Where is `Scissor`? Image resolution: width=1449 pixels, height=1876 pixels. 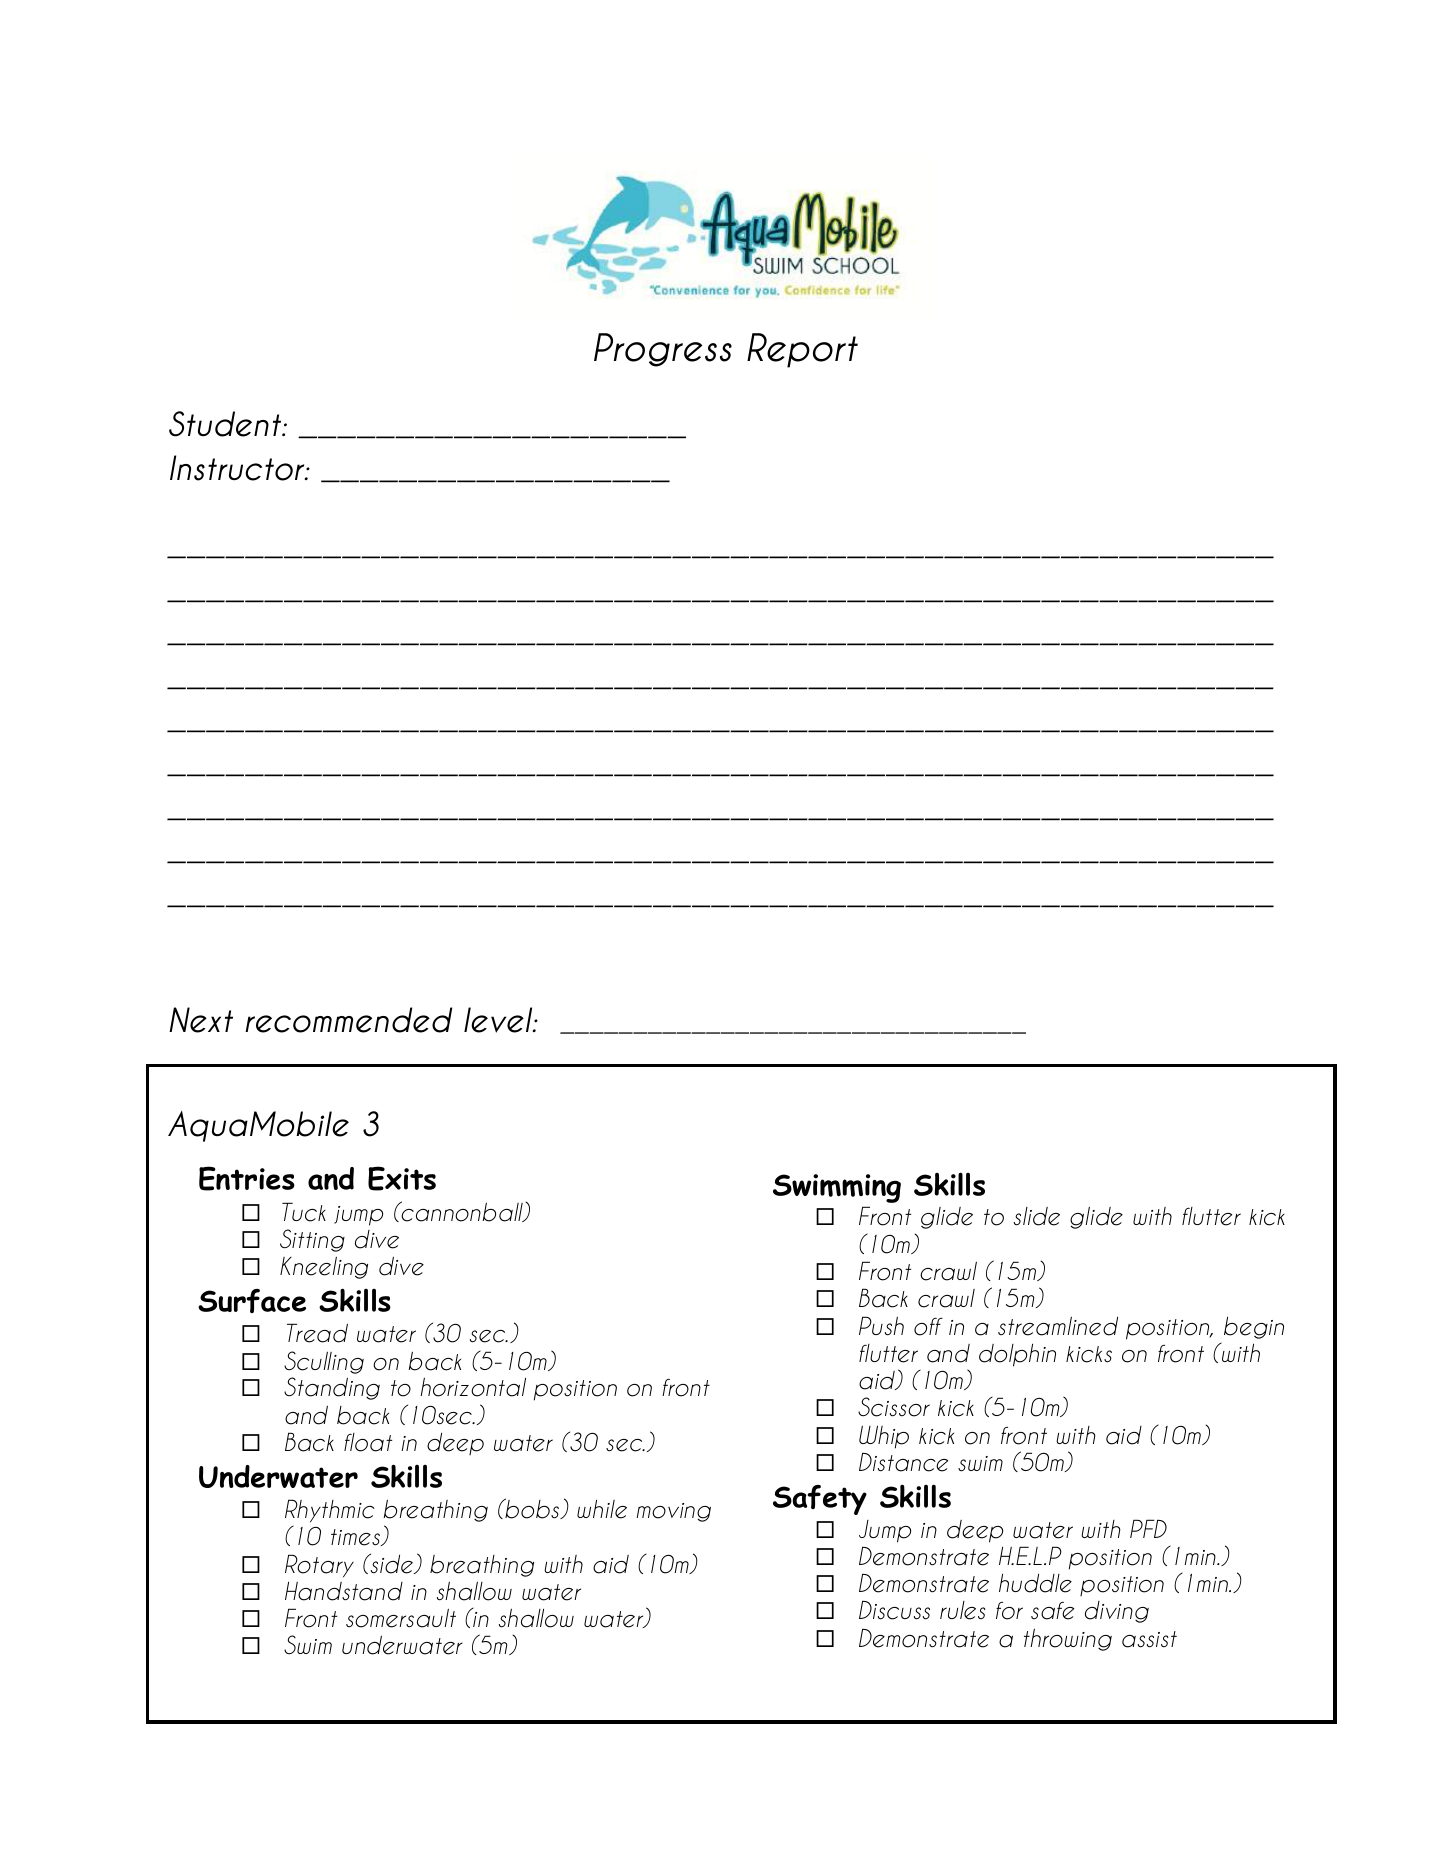
Scissor is located at coordinates (894, 1407).
